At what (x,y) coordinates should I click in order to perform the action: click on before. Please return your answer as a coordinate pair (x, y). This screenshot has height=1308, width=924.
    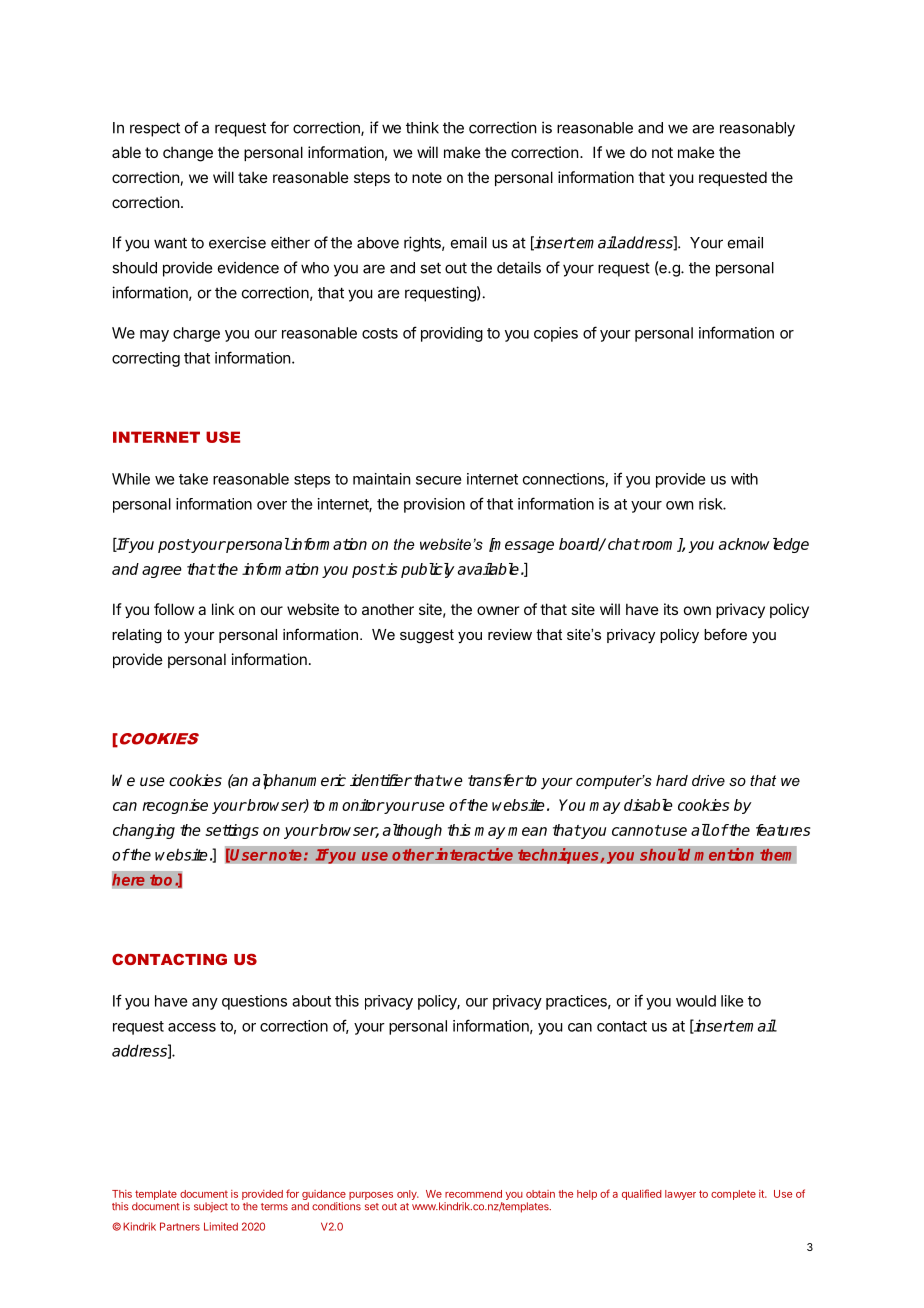
    Looking at the image, I should click on (725, 634).
